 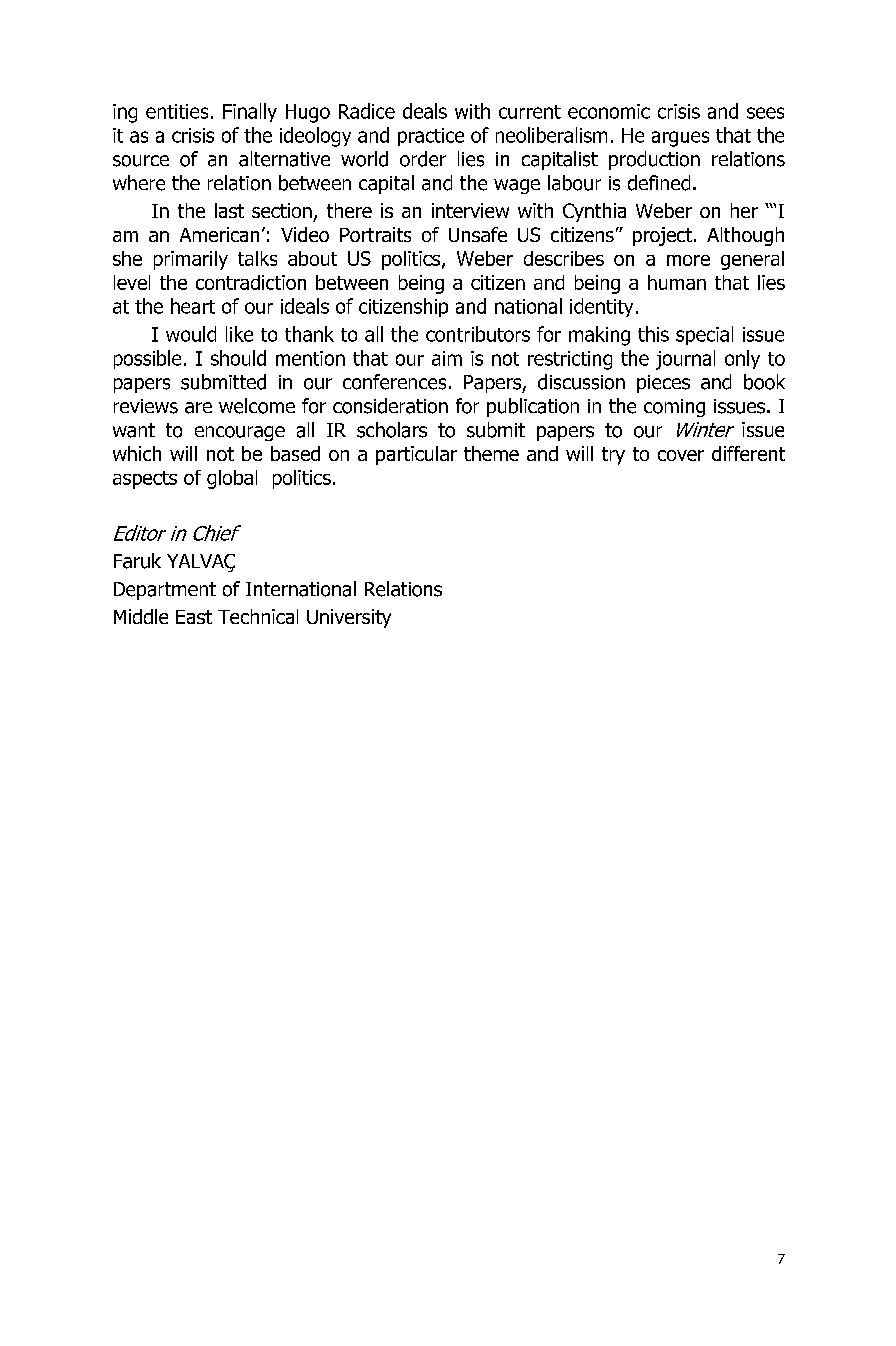 What do you see at coordinates (674, 408) in the image?
I see `coming` at bounding box center [674, 408].
